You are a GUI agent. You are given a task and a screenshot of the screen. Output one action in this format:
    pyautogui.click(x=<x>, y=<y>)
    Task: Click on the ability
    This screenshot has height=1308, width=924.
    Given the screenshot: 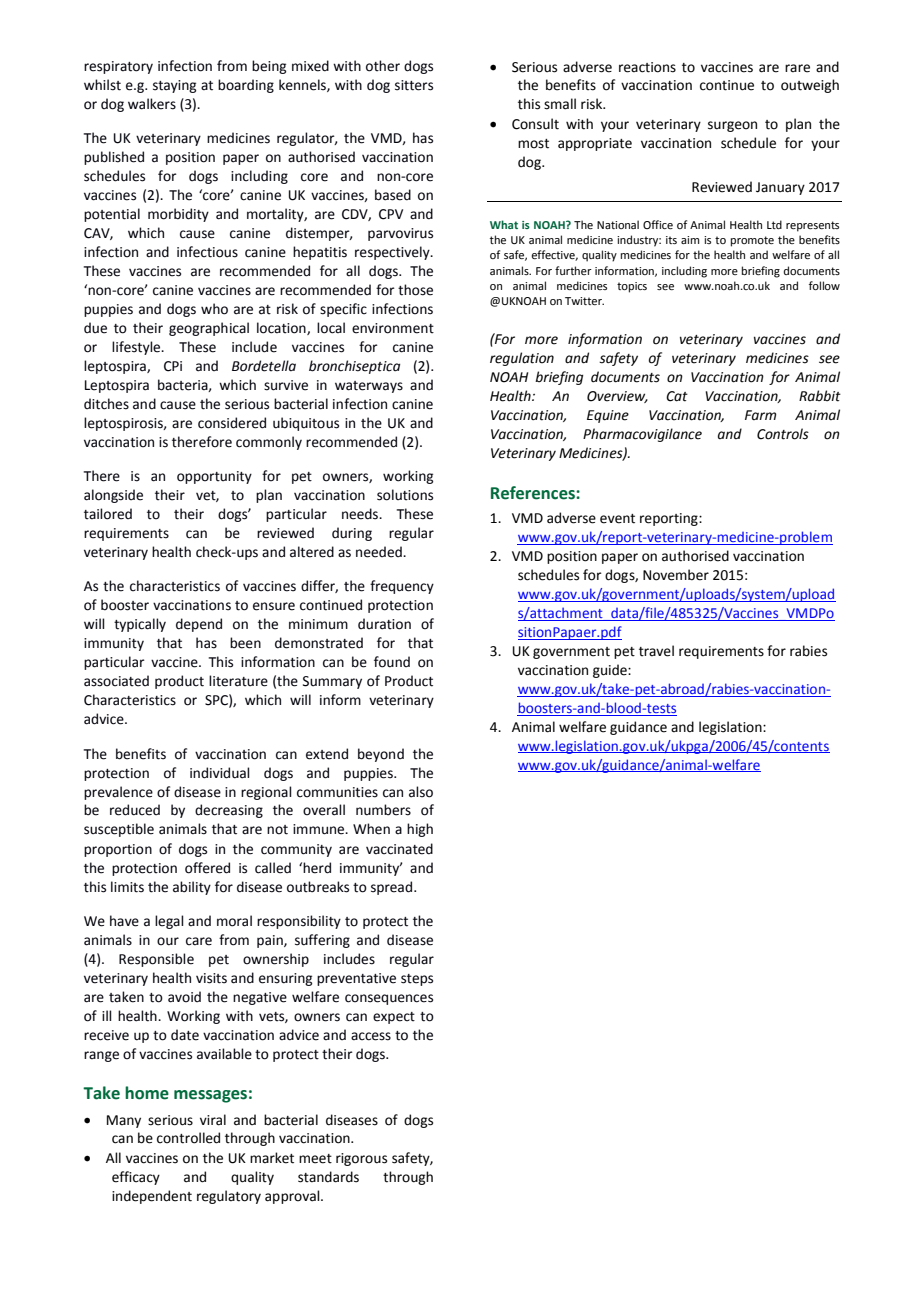 What is the action you would take?
    pyautogui.click(x=192, y=888)
